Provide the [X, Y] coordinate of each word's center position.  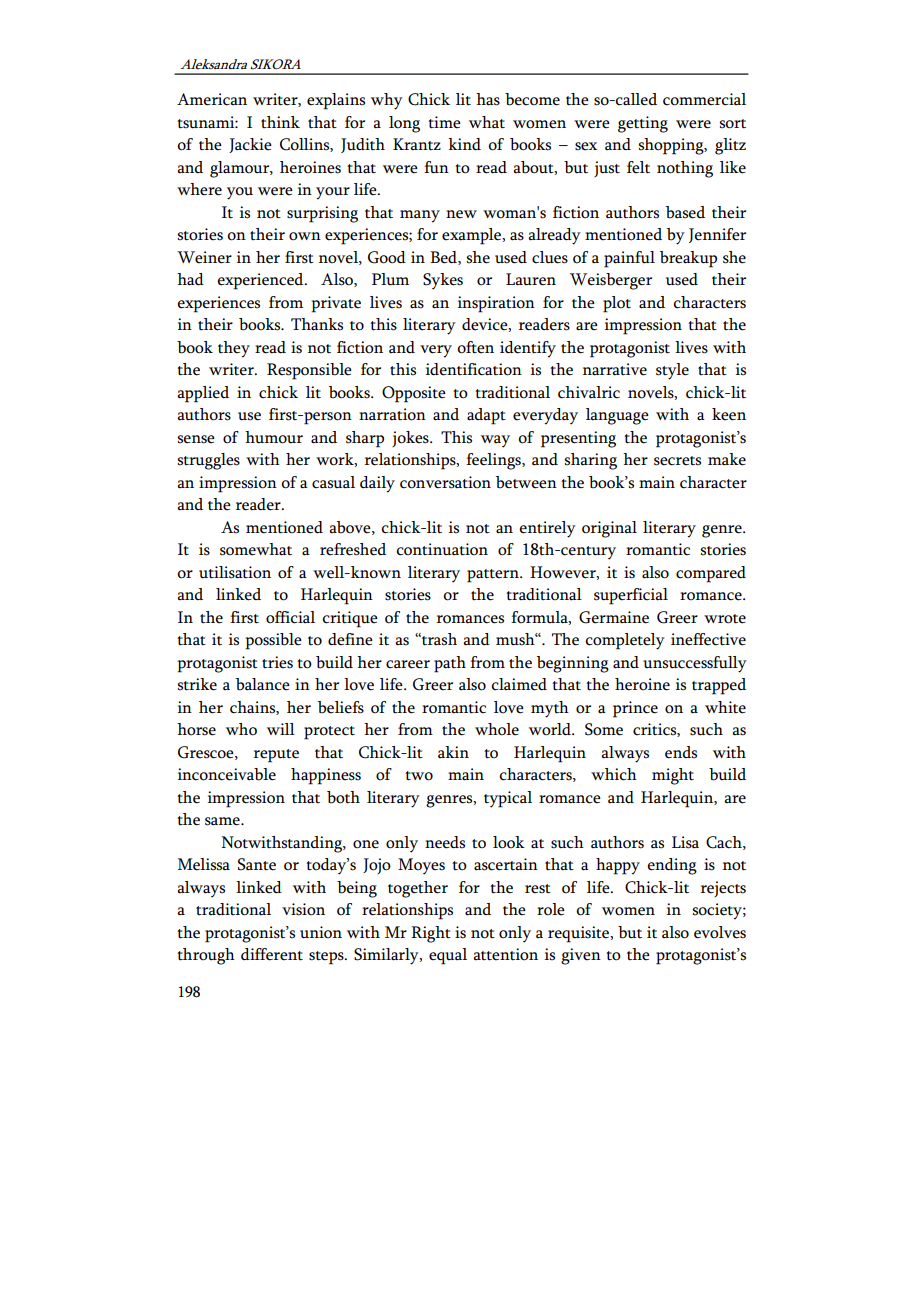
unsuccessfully [695, 664]
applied [203, 394]
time [444, 122]
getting [643, 124]
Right [431, 934]
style [672, 371]
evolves [720, 932]
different [272, 954]
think [280, 122]
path [450, 664]
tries [277, 662]
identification [474, 369]
